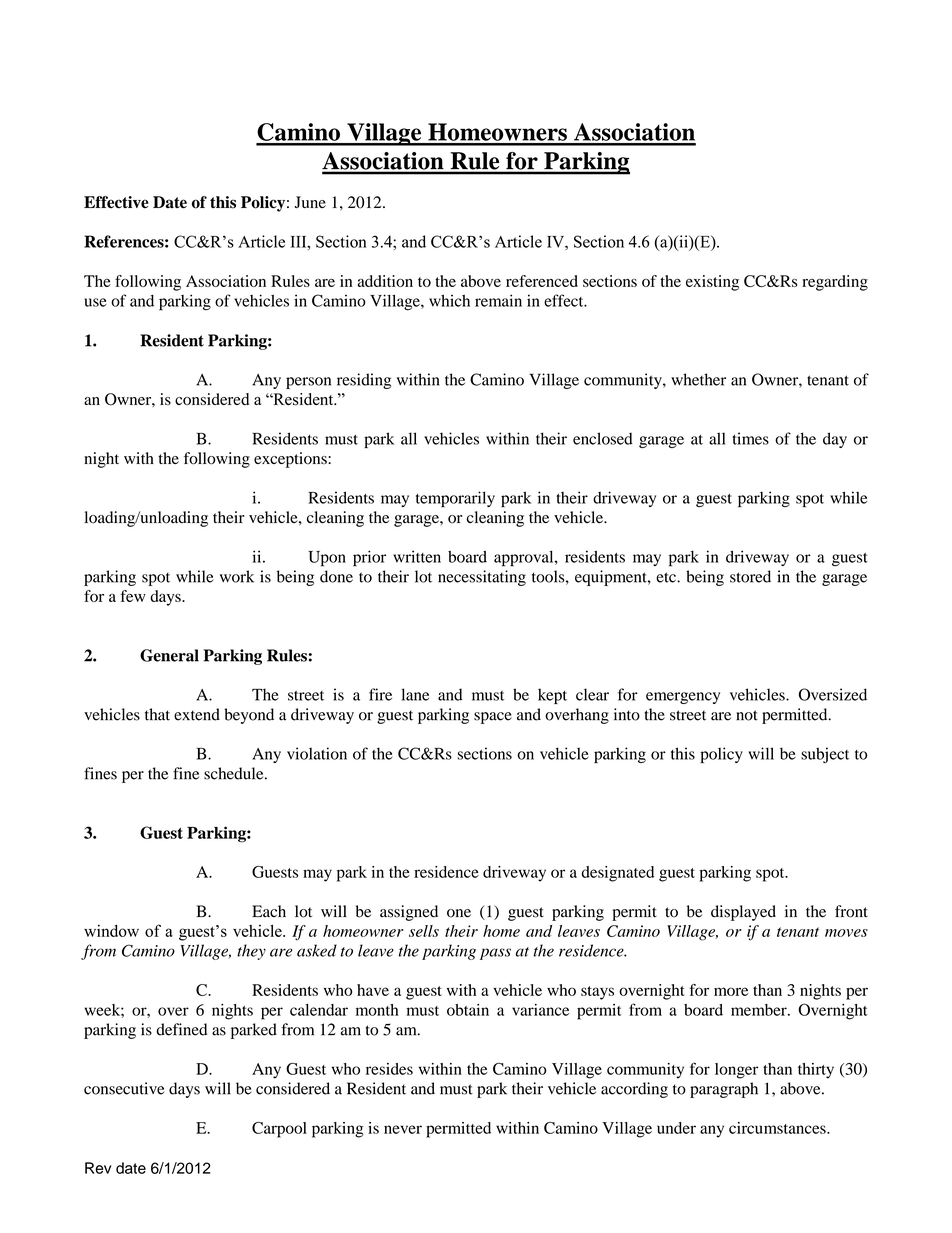 Image resolution: width=952 pixels, height=1233 pixels. Describe the element at coordinates (403, 1129) in the screenshot. I see `never` at that location.
